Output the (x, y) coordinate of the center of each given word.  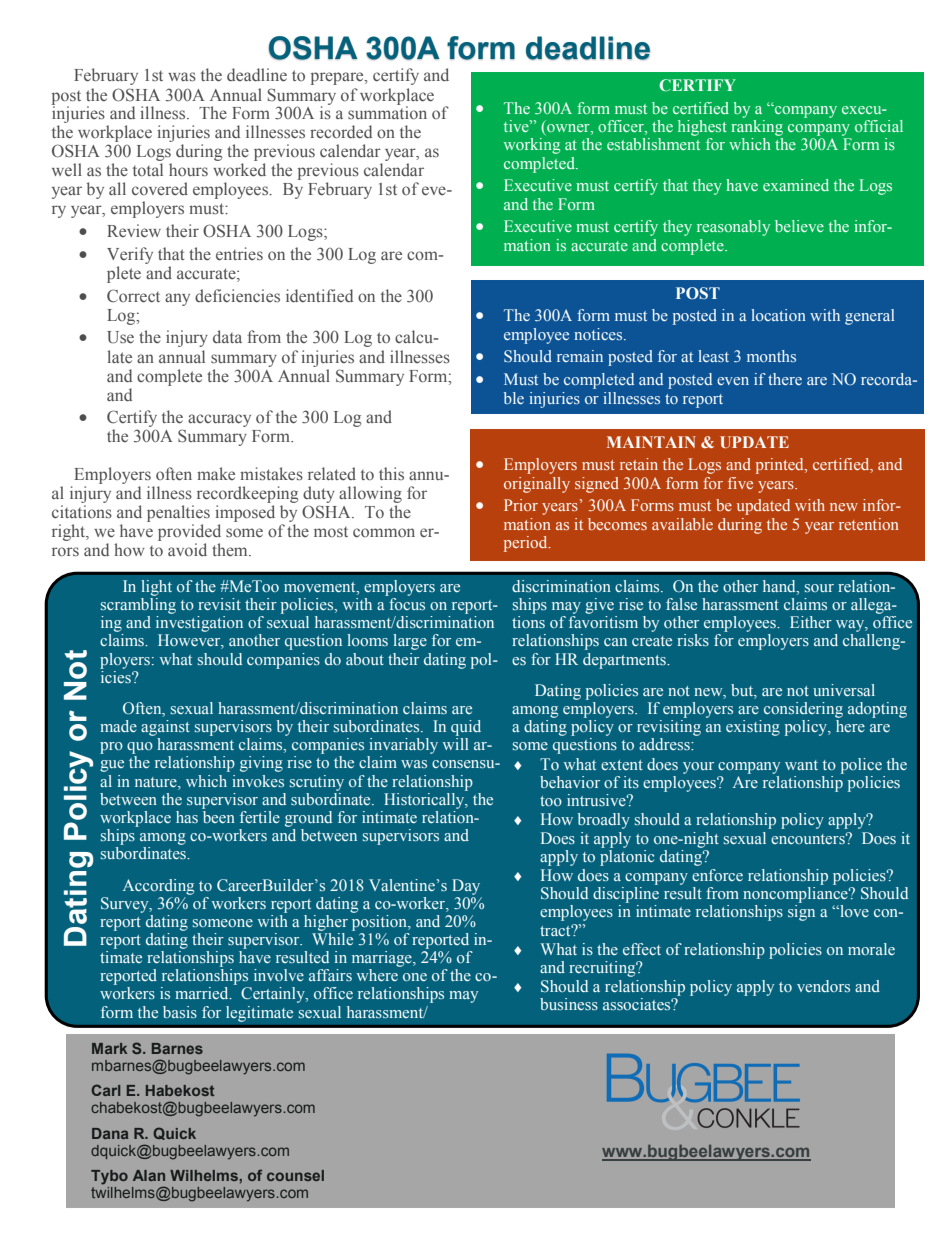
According (158, 887)
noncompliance (796, 895)
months (771, 356)
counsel (295, 1175)
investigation (199, 625)
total (148, 169)
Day (466, 887)
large (410, 642)
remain (580, 356)
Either (811, 622)
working (532, 146)
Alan (149, 1175)
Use (120, 337)
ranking (757, 128)
